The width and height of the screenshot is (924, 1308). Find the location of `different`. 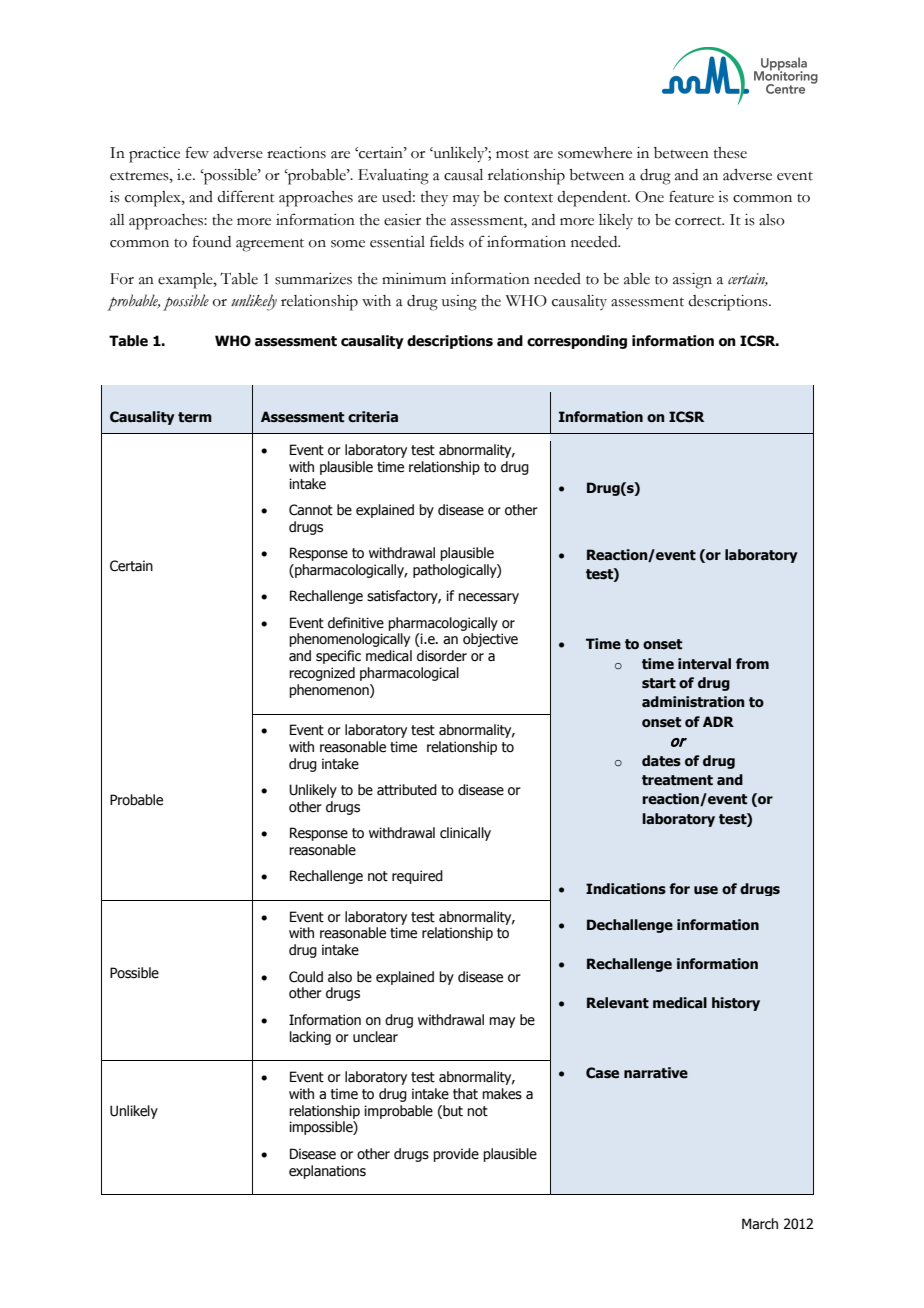

different is located at coordinates (246, 196).
